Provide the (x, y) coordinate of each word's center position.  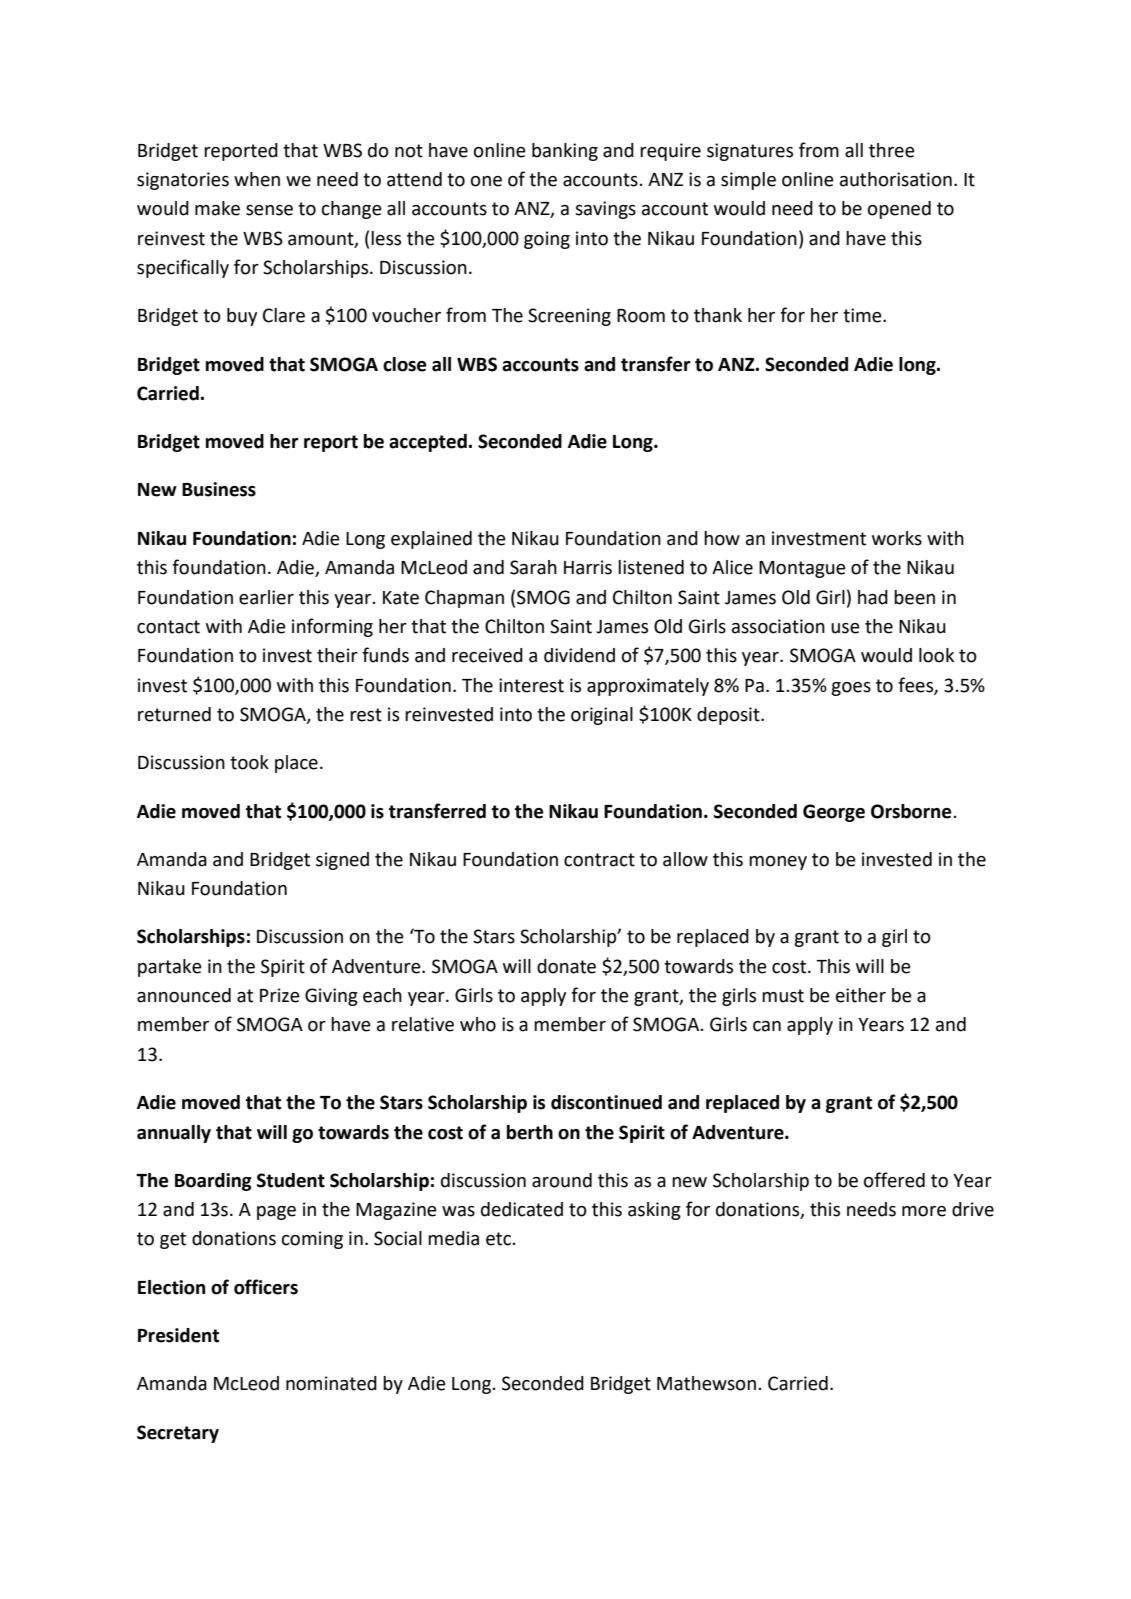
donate (566, 966)
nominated (331, 1383)
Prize (280, 995)
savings (605, 210)
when (257, 179)
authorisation (896, 179)
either (861, 995)
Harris (588, 567)
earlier (266, 597)
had (873, 597)
